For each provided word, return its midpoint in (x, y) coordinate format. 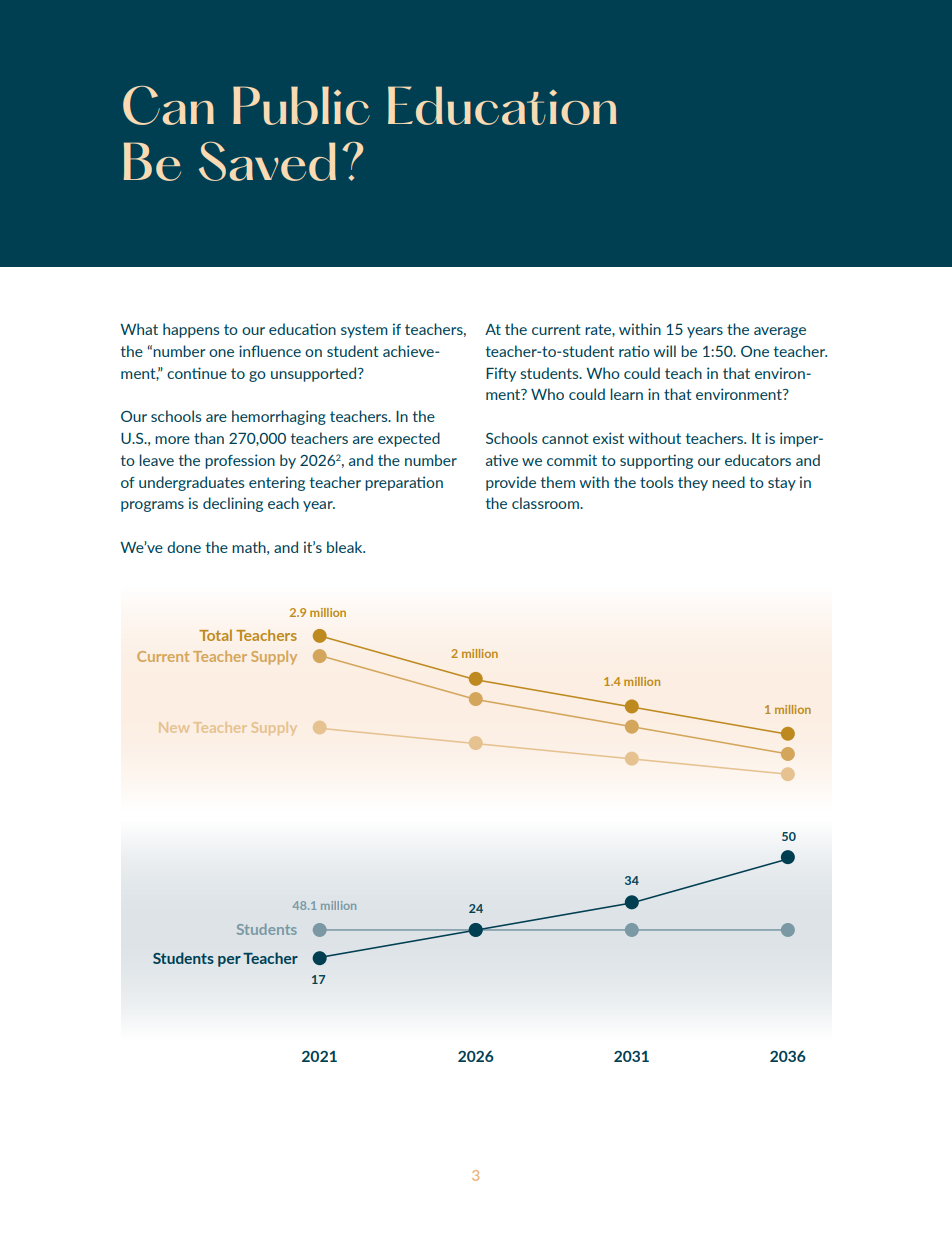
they (693, 483)
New (174, 727)
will (665, 351)
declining (233, 504)
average (780, 332)
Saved (267, 161)
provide (511, 483)
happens (191, 330)
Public (301, 105)
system (364, 331)
